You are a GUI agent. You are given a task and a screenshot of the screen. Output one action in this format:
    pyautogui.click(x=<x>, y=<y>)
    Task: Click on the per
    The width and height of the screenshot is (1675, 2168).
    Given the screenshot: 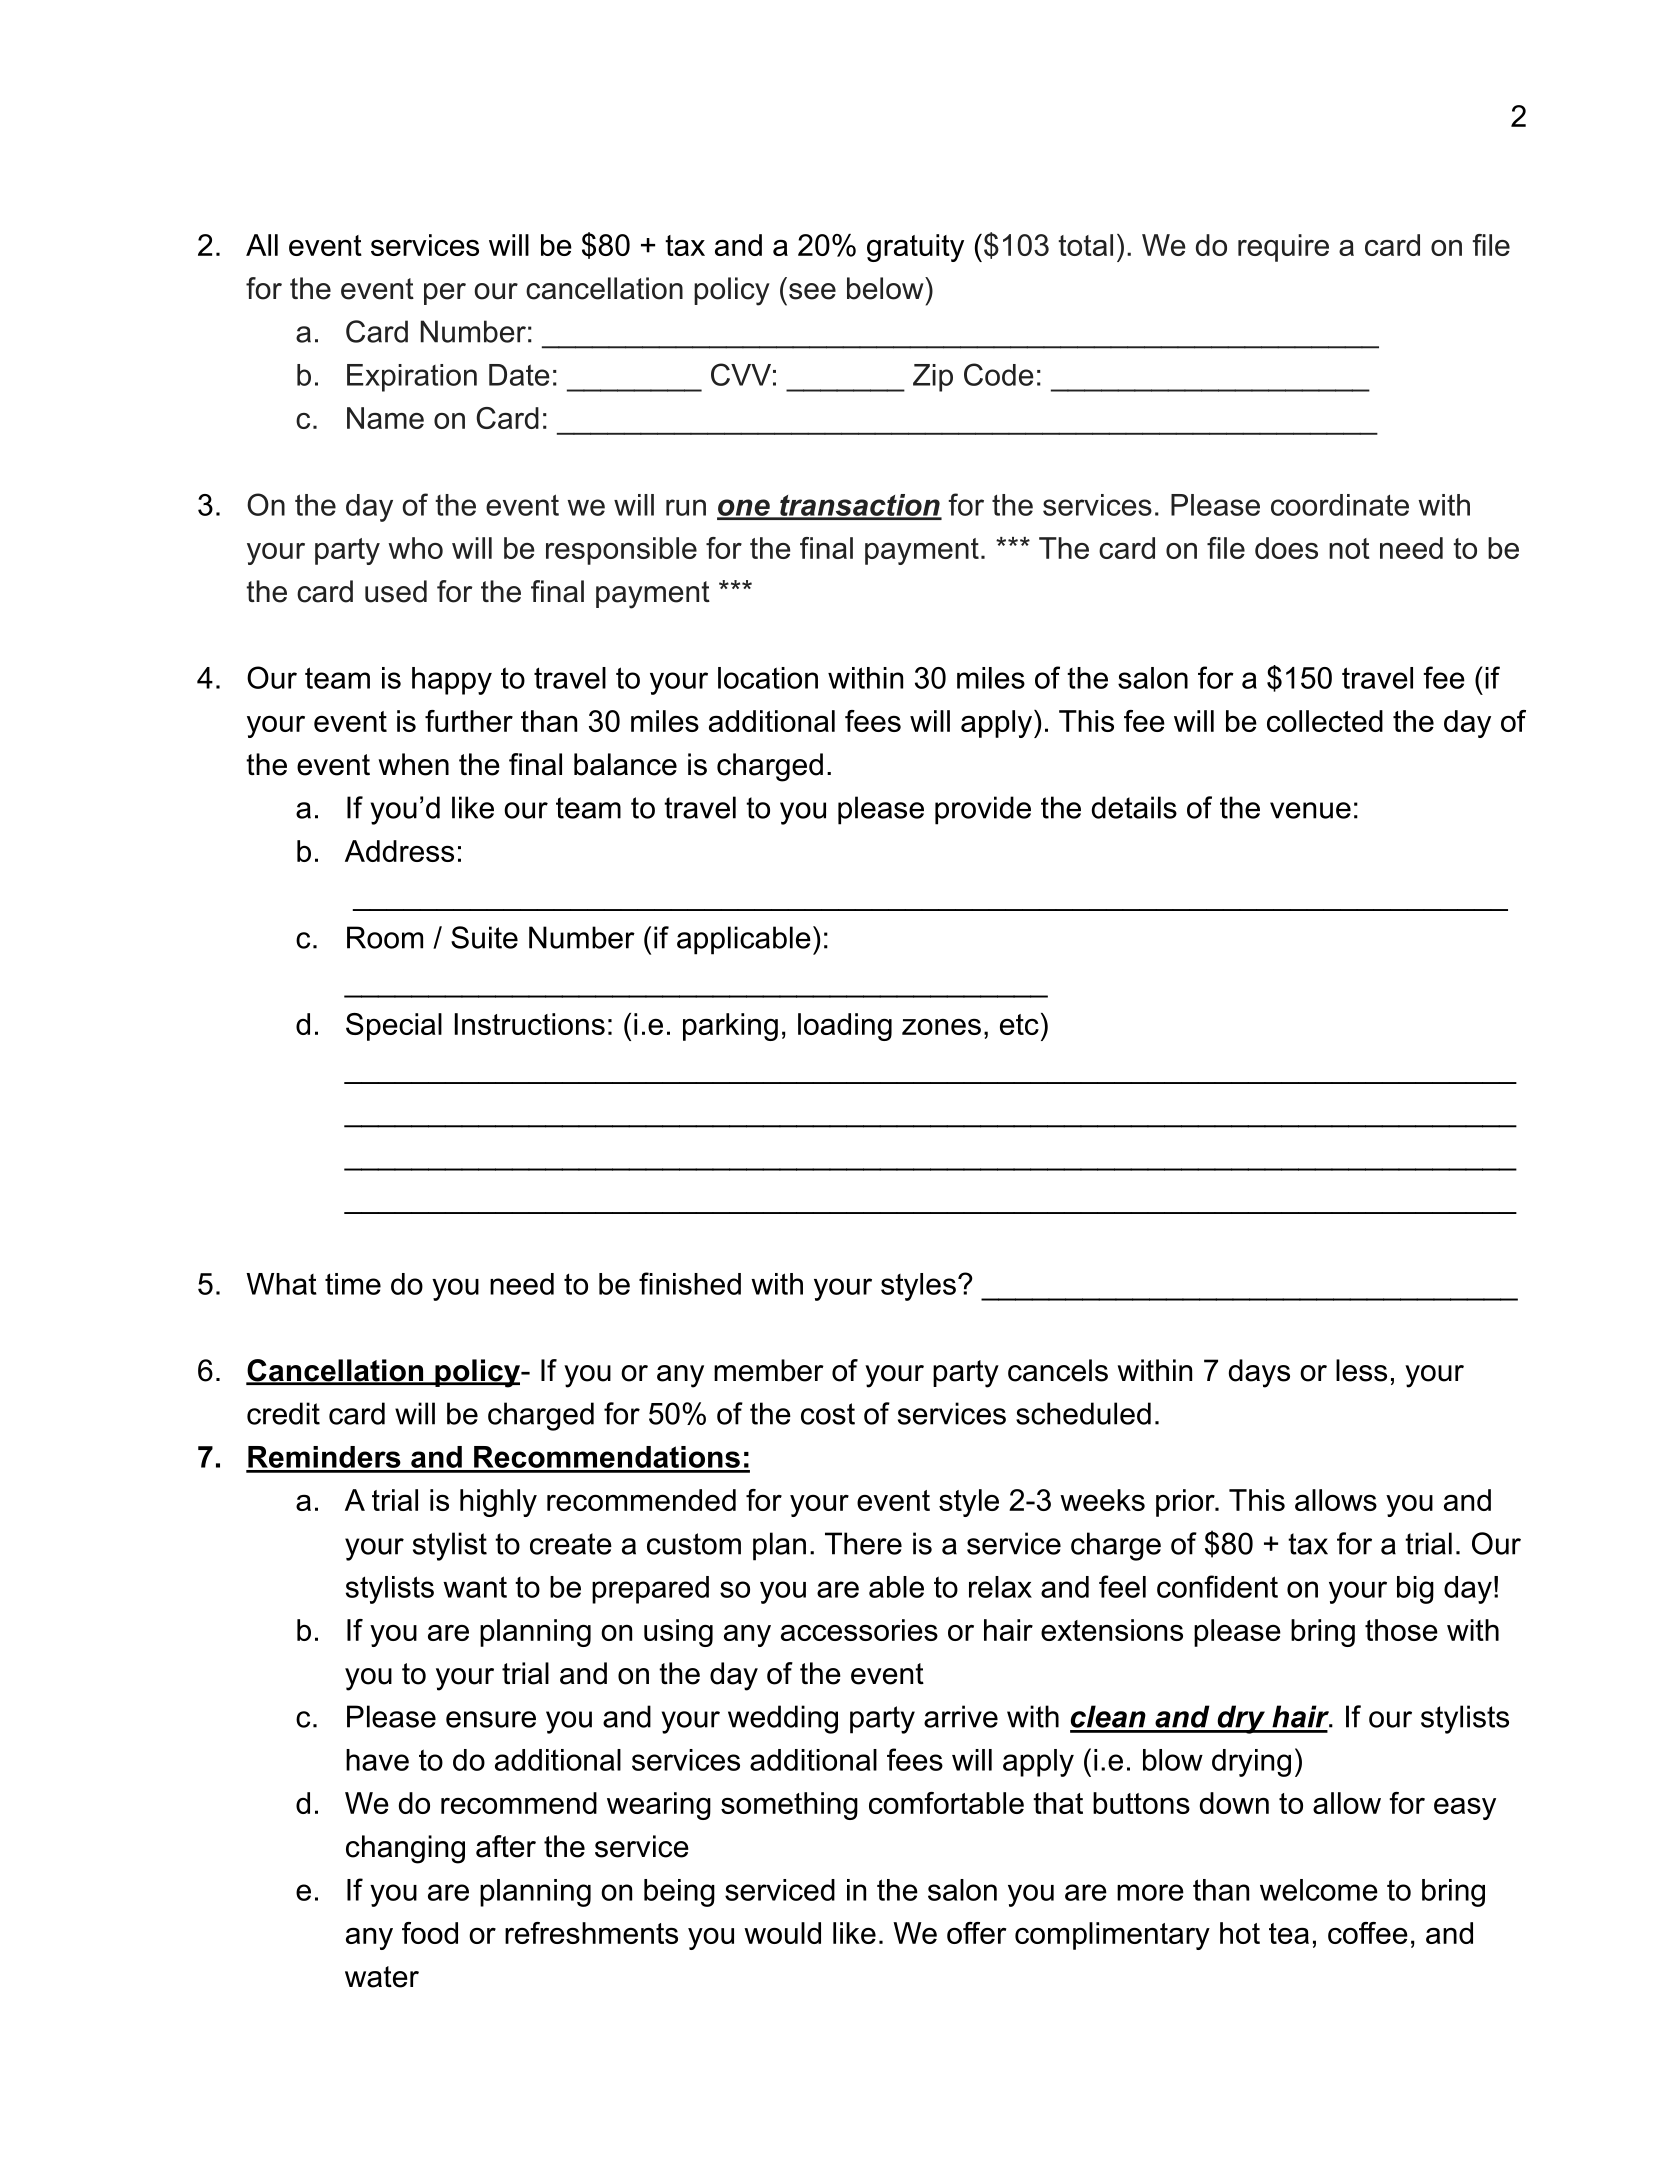 What is the action you would take?
    pyautogui.click(x=445, y=294)
